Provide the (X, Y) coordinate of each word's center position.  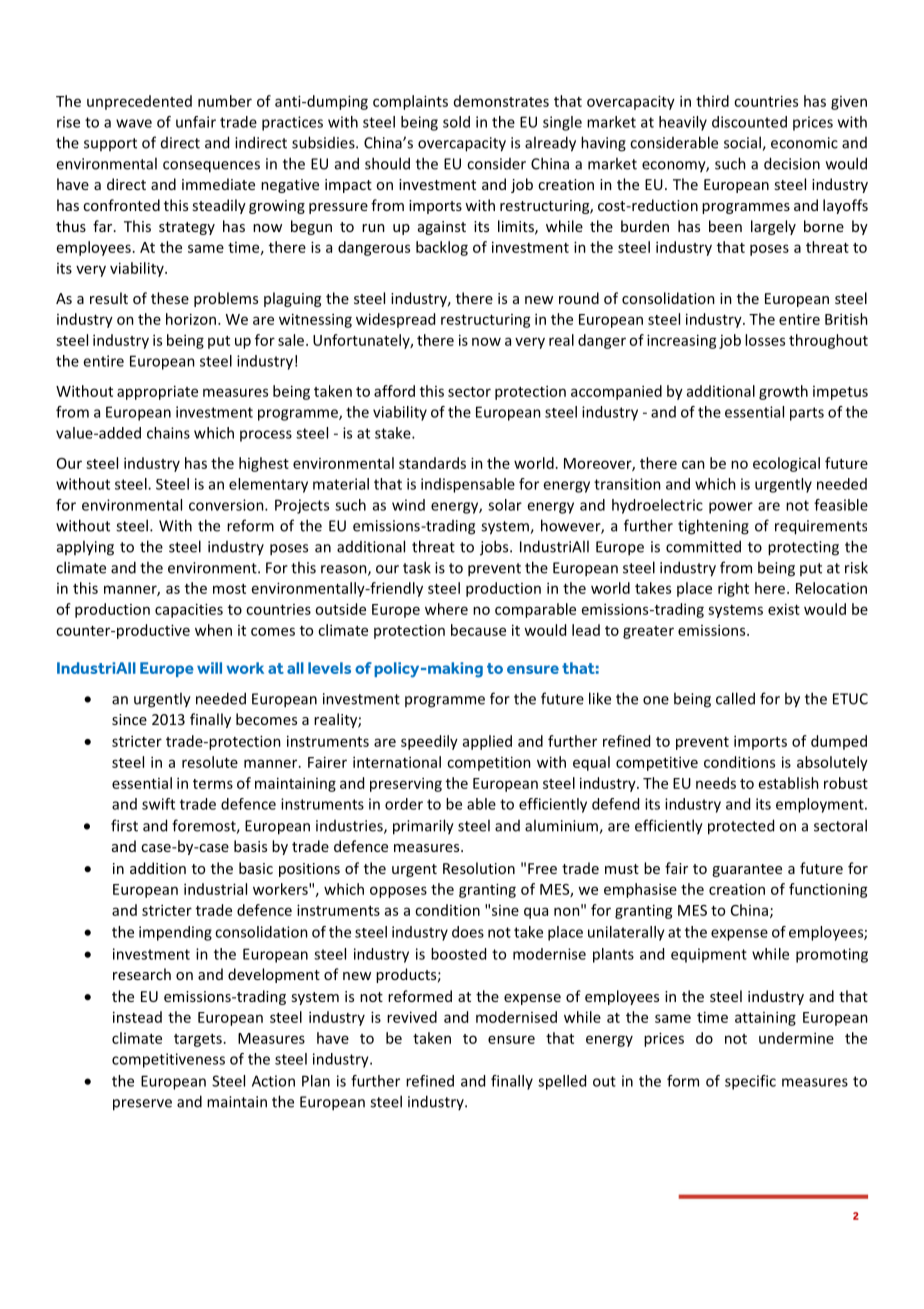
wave (134, 123)
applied (487, 742)
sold (456, 122)
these (170, 298)
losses (765, 340)
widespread (395, 320)
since (129, 719)
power (731, 508)
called (735, 698)
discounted (749, 122)
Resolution (479, 868)
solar (505, 505)
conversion (227, 505)
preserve (142, 1105)
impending (175, 933)
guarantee (747, 870)
